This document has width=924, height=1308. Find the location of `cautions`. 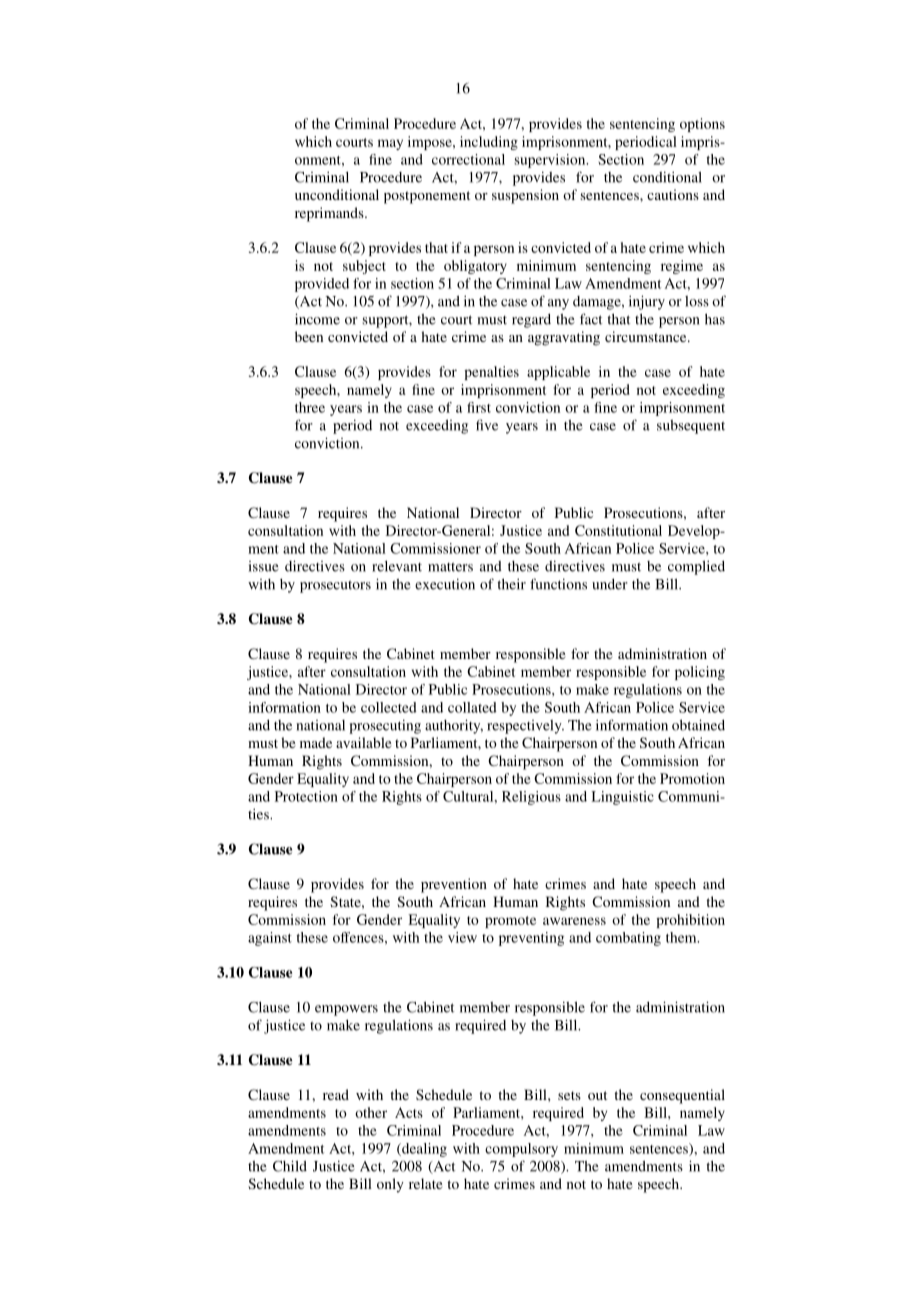

cautions is located at coordinates (673, 194).
